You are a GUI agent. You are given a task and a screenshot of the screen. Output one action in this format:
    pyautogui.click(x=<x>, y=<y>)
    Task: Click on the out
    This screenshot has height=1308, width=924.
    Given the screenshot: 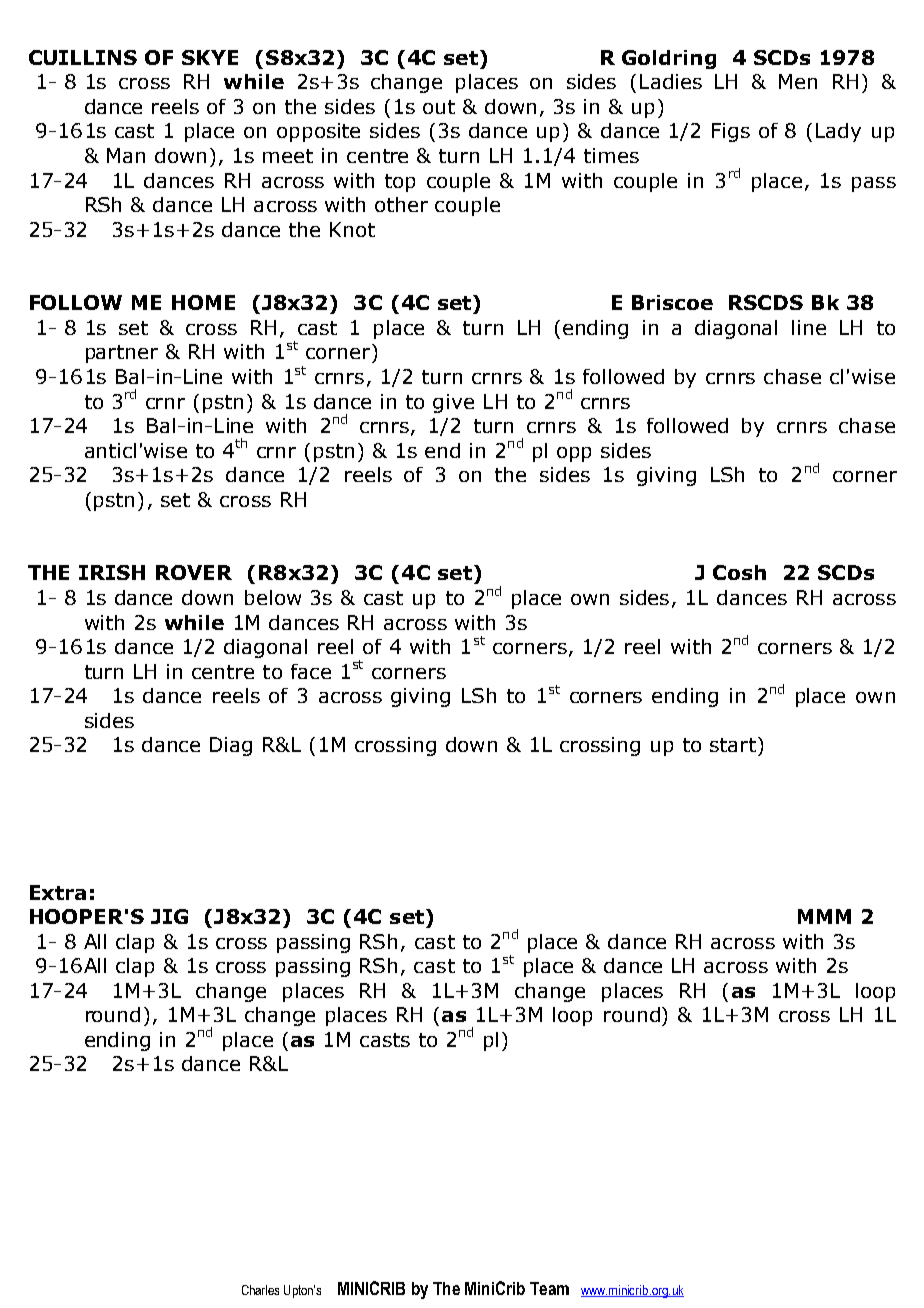 What is the action you would take?
    pyautogui.click(x=439, y=107)
